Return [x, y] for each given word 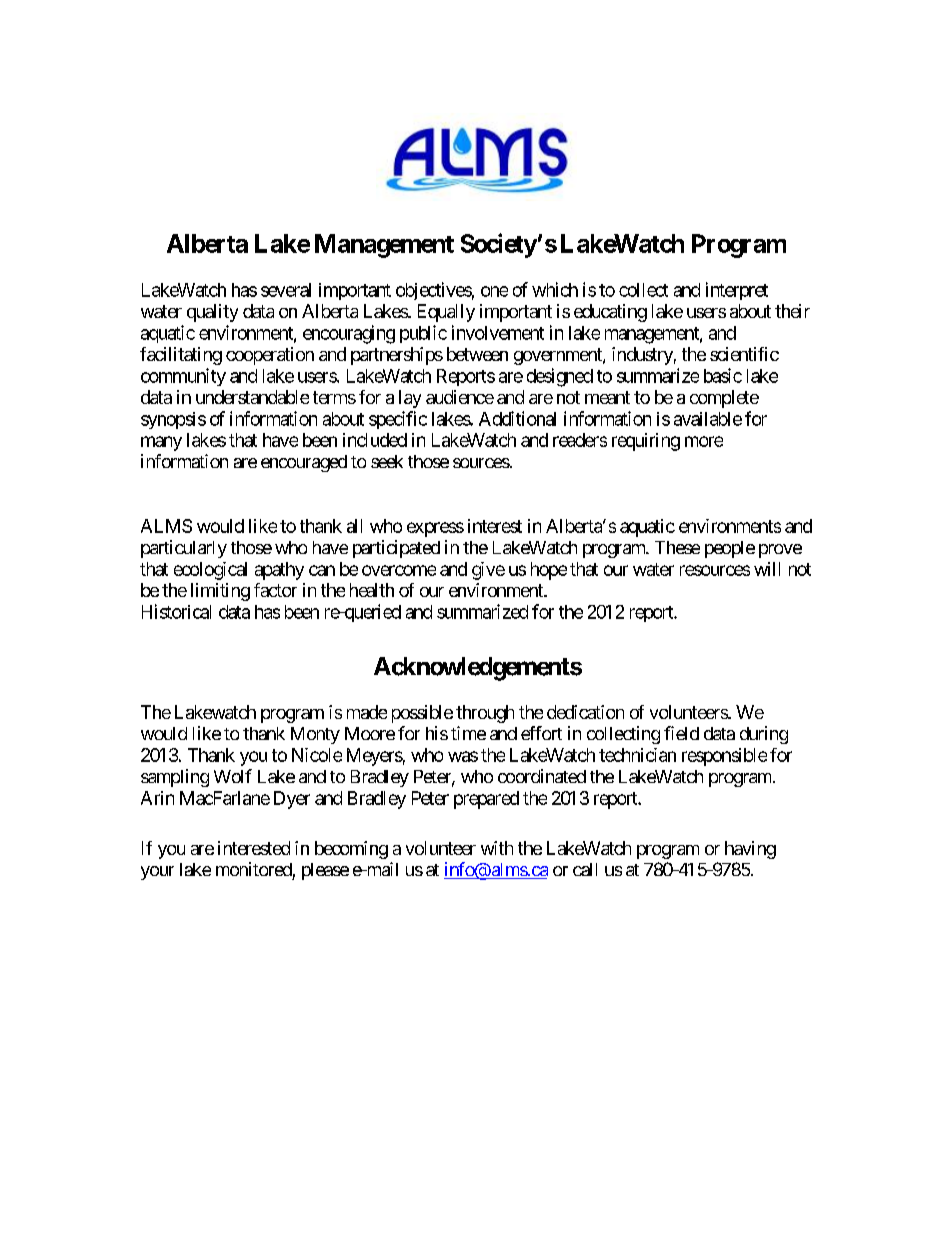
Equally [446, 313]
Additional [517, 418]
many [161, 443]
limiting [220, 592]
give [488, 571]
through [485, 714]
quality [212, 313]
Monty [315, 735]
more [704, 441]
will [767, 569]
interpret [737, 291]
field [681, 733]
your [157, 873]
